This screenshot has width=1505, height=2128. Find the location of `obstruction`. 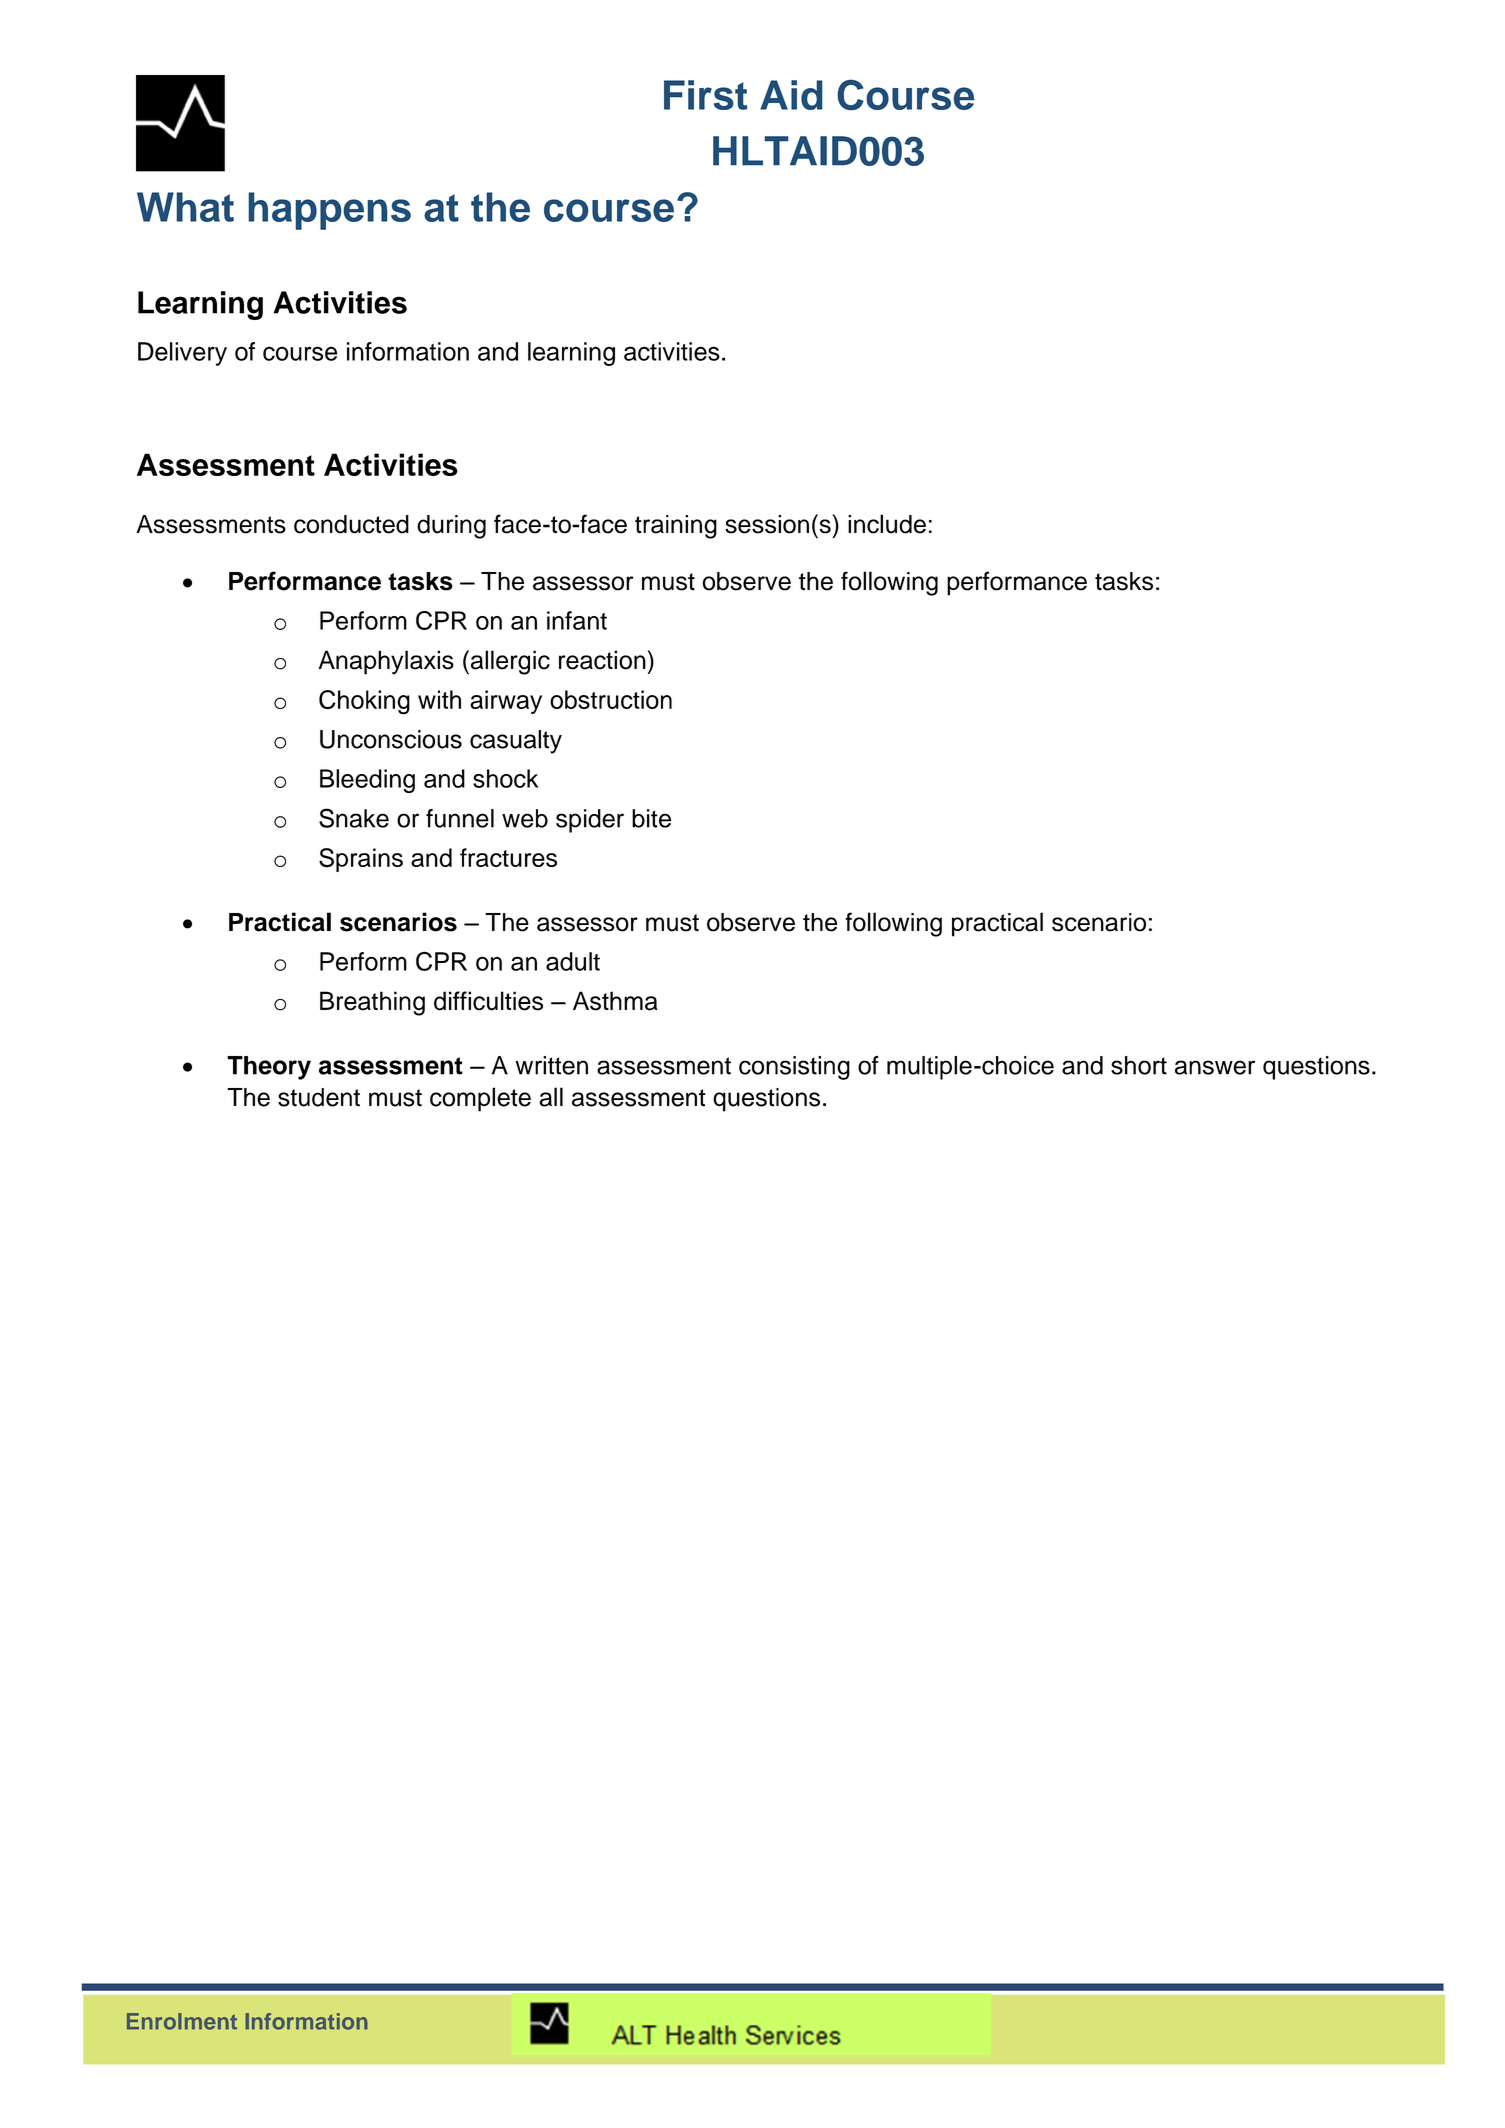

obstruction is located at coordinates (611, 699).
